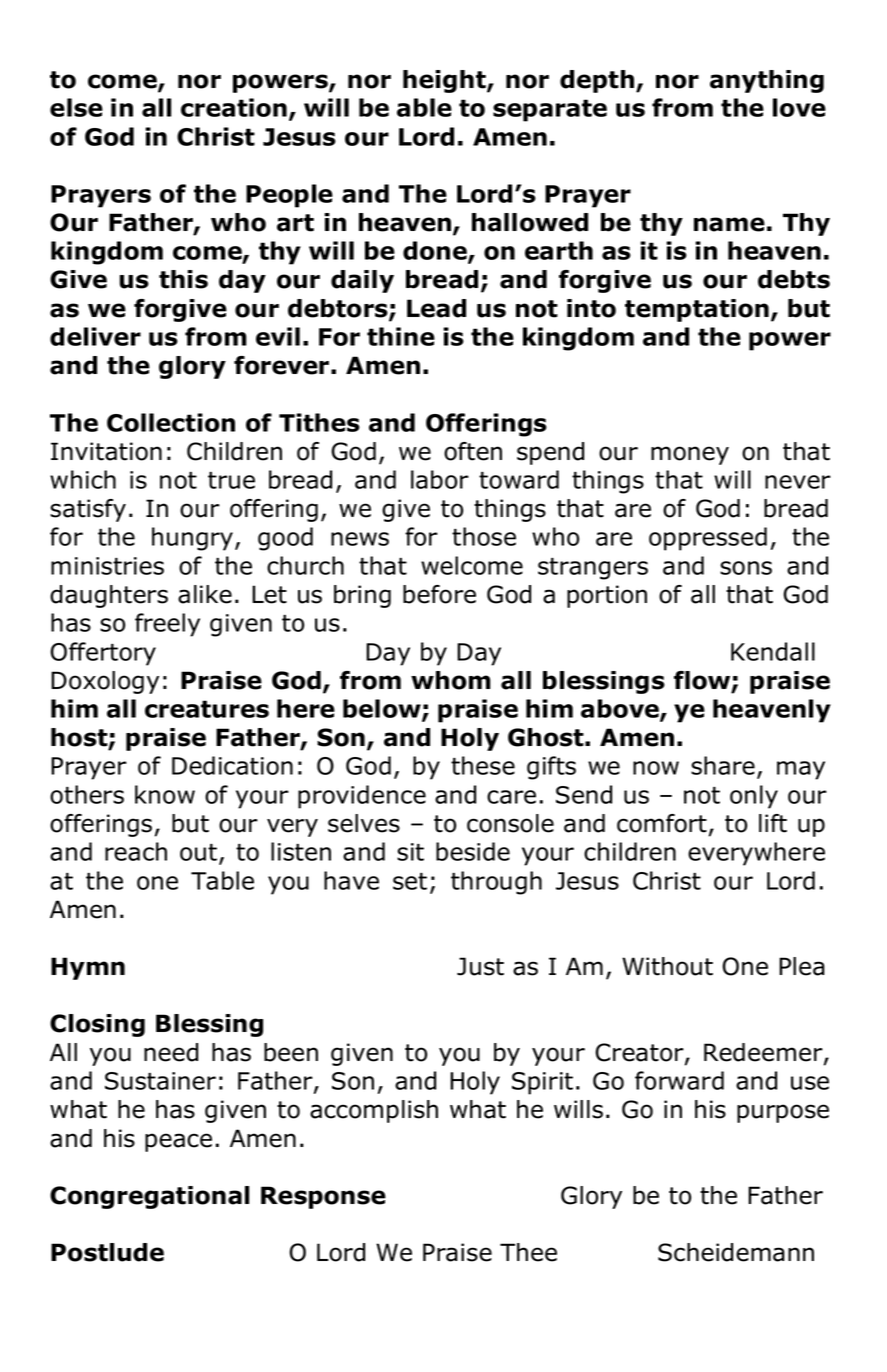 The image size is (887, 1372). What do you see at coordinates (783, 1113) in the screenshot?
I see `purpose` at bounding box center [783, 1113].
